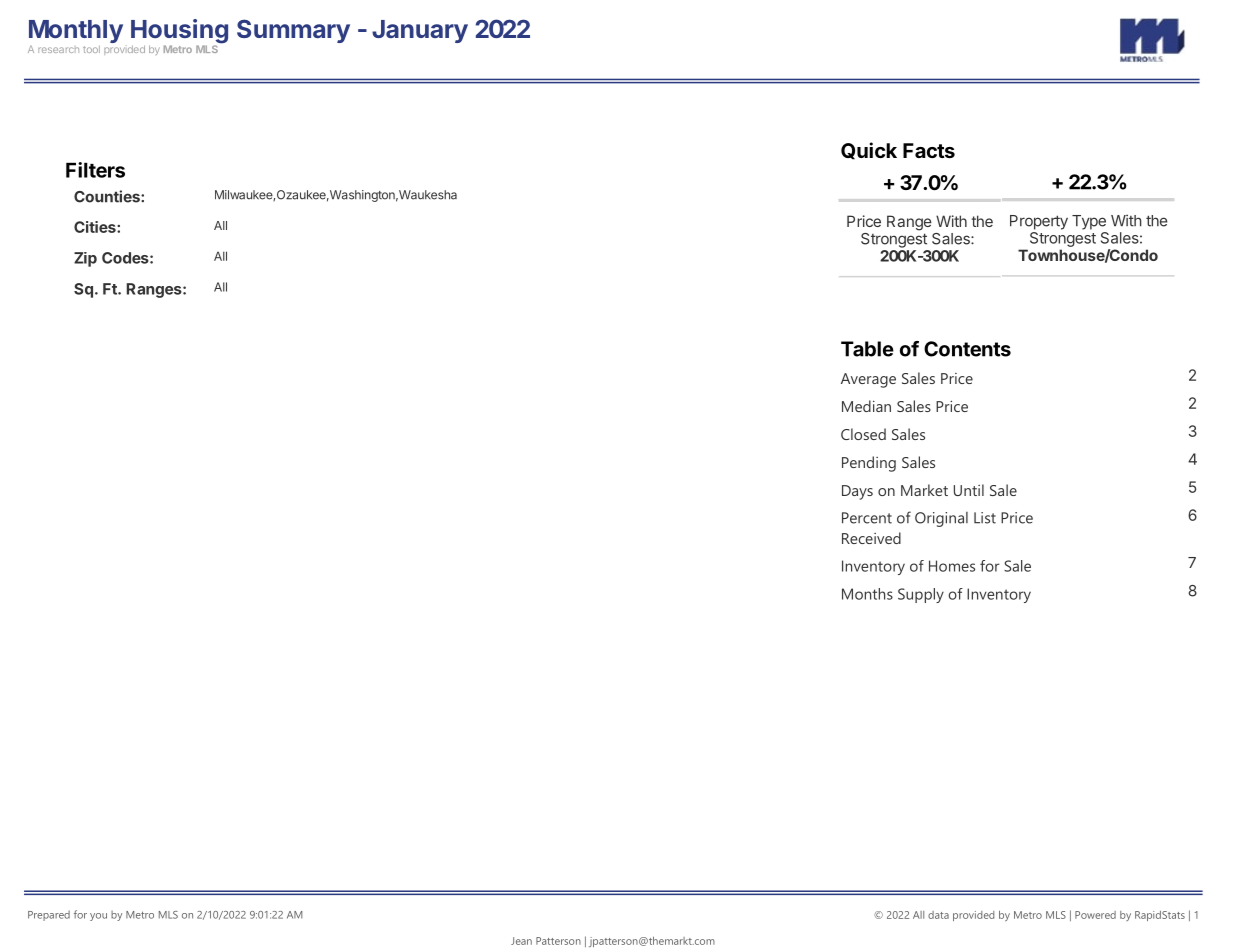 The width and height of the page is (1233, 952). I want to click on Facts, so click(929, 150).
